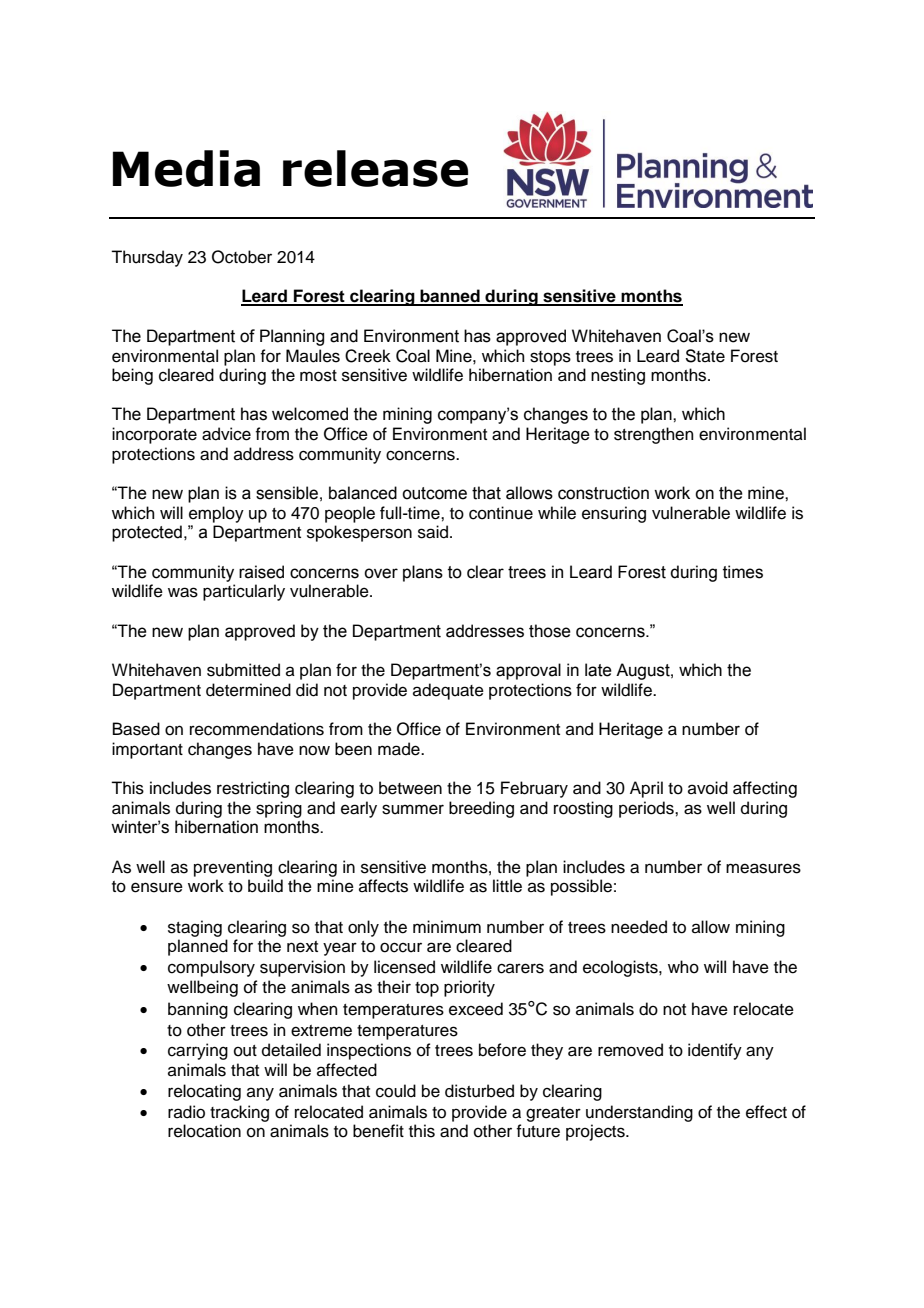 This screenshot has width=924, height=1308. Describe the element at coordinates (447, 927) in the screenshot. I see `minimum` at that location.
